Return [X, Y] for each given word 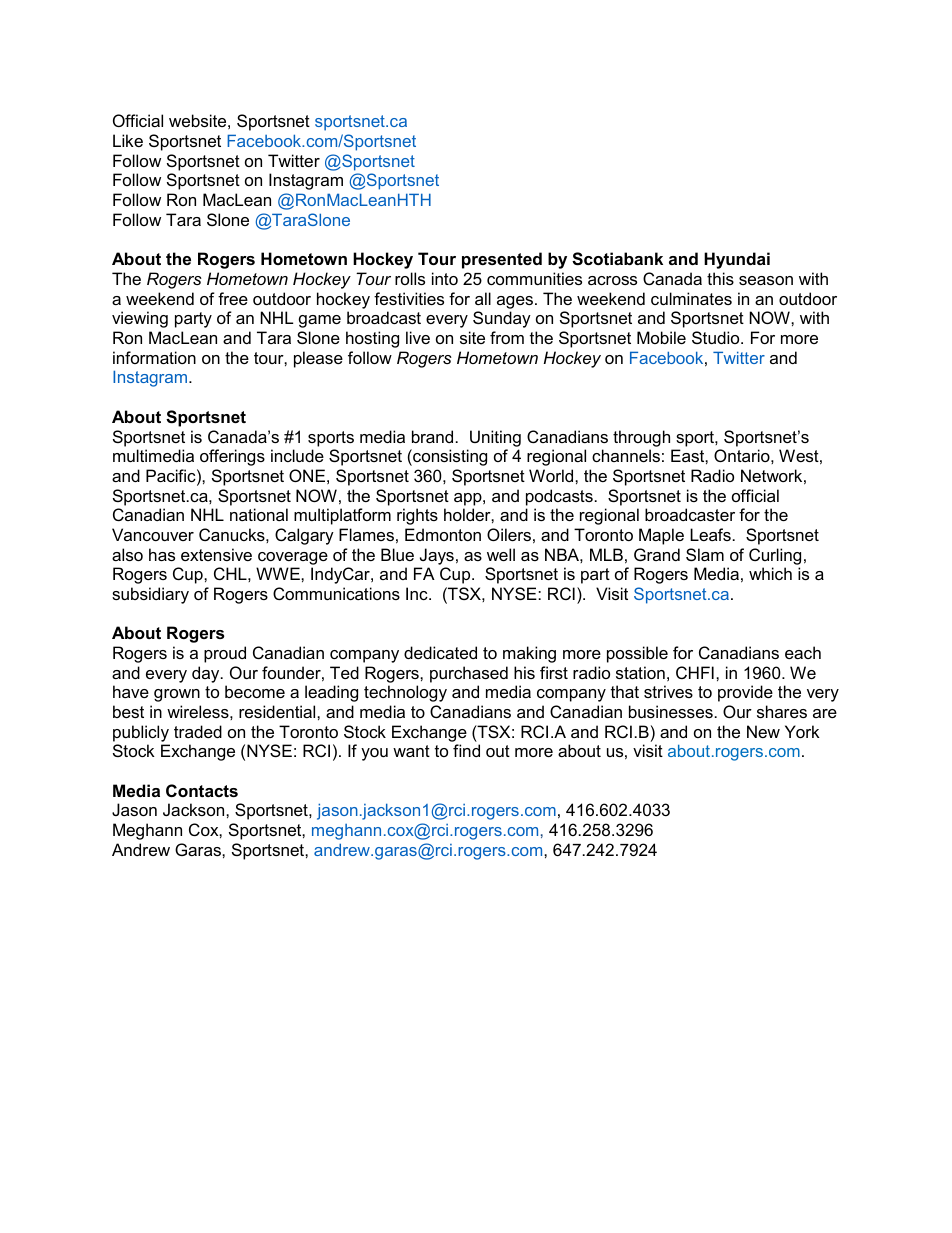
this [720, 278]
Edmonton [443, 534]
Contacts [202, 790]
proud [225, 654]
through [641, 438]
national [259, 514]
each [803, 652]
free [233, 298]
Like [128, 140]
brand [432, 436]
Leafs [710, 534]
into [445, 278]
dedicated [440, 652]
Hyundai [737, 260]
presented [502, 260]
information [154, 357]
